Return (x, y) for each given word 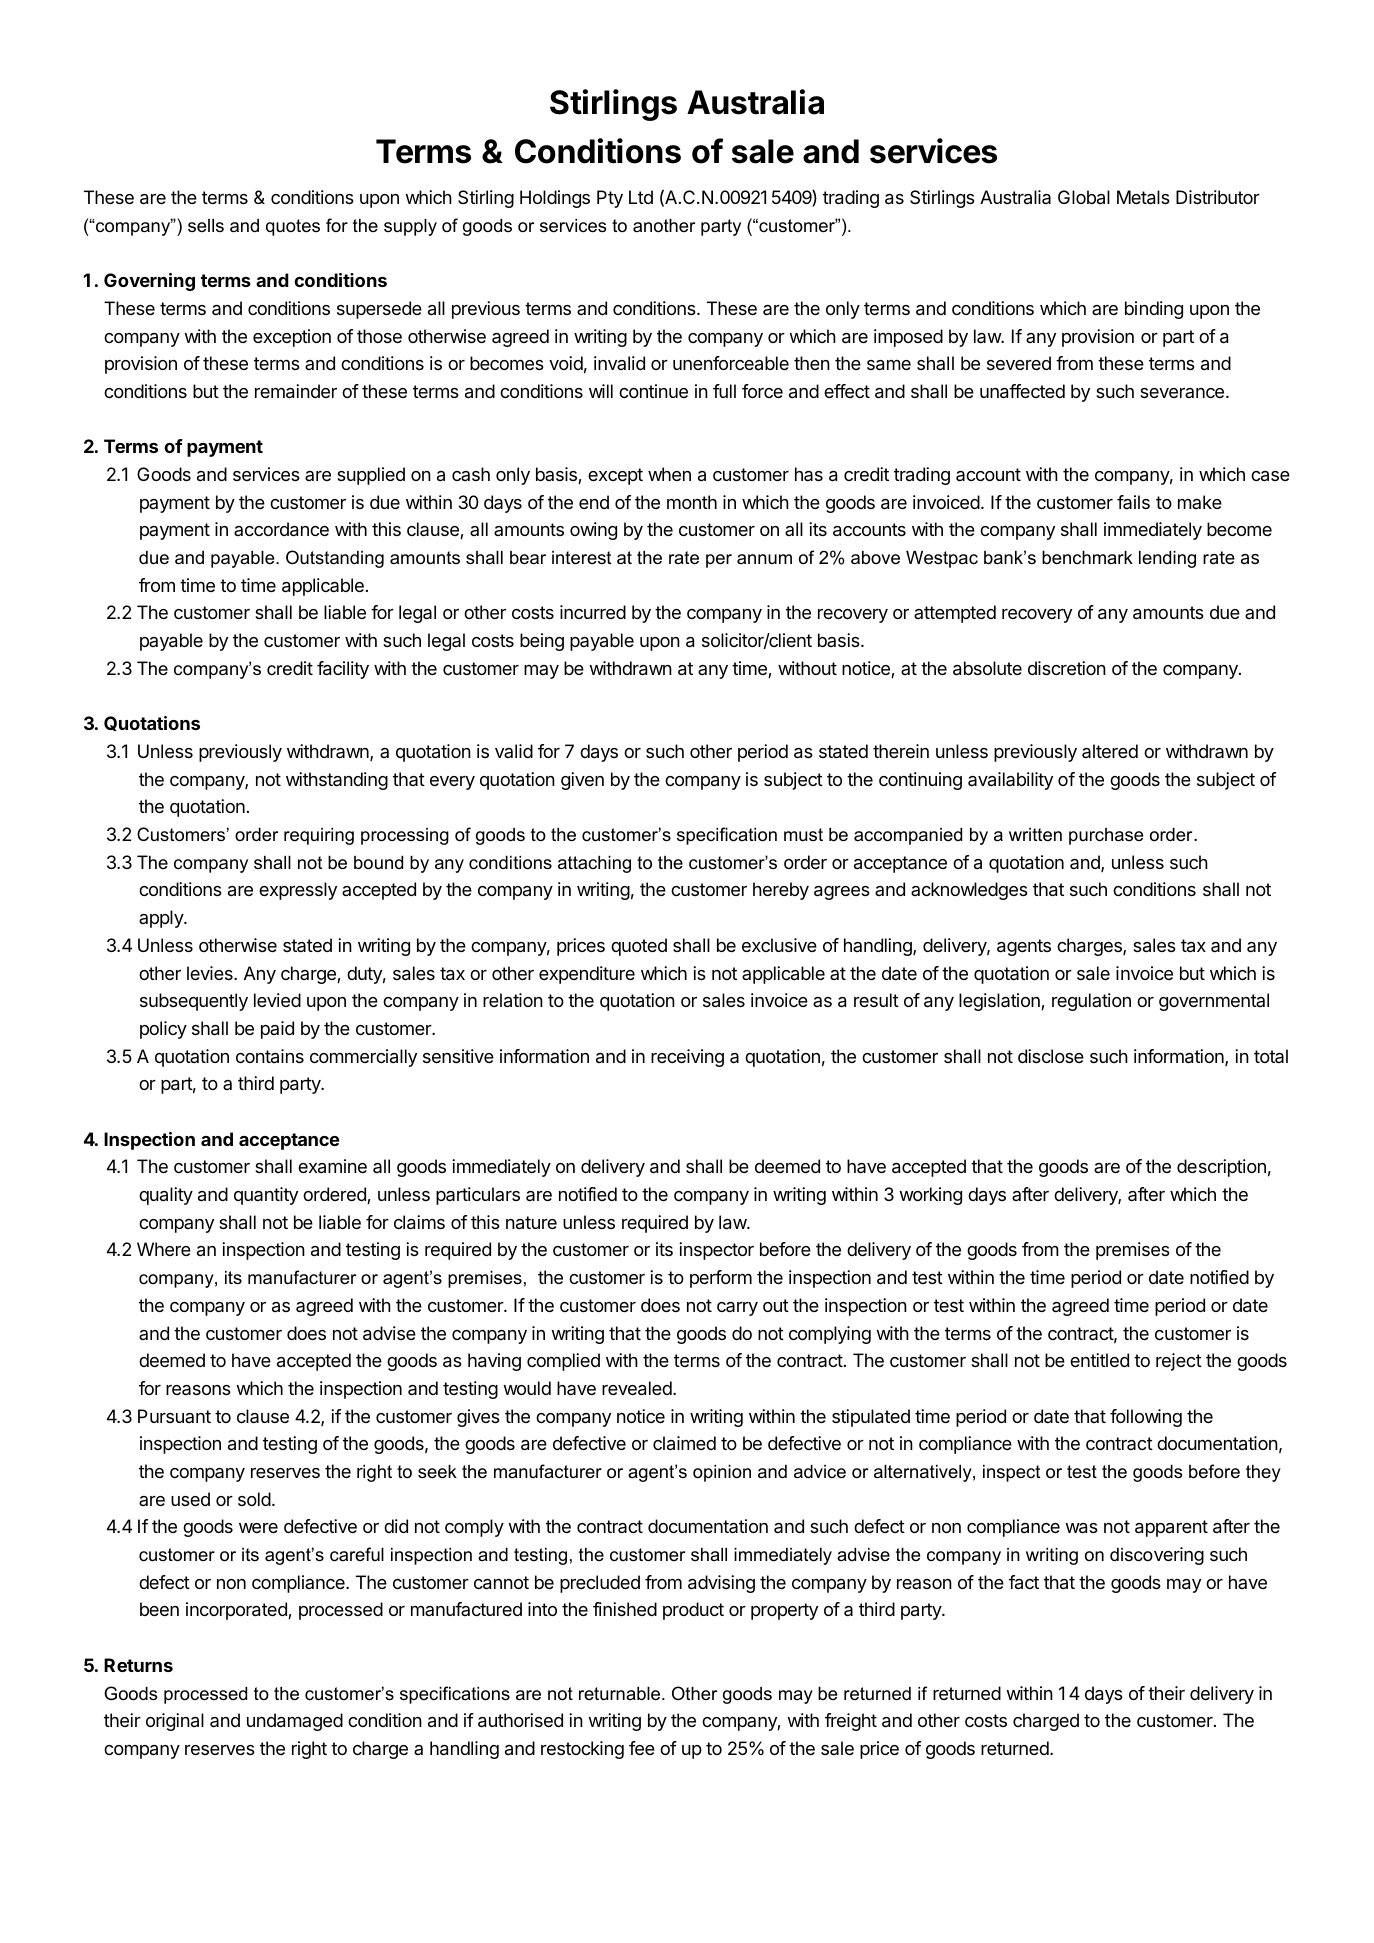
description (1221, 1168)
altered (1110, 751)
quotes (293, 227)
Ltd (641, 197)
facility (343, 670)
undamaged (295, 1722)
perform (721, 1279)
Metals (1143, 197)
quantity (266, 1196)
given (582, 781)
